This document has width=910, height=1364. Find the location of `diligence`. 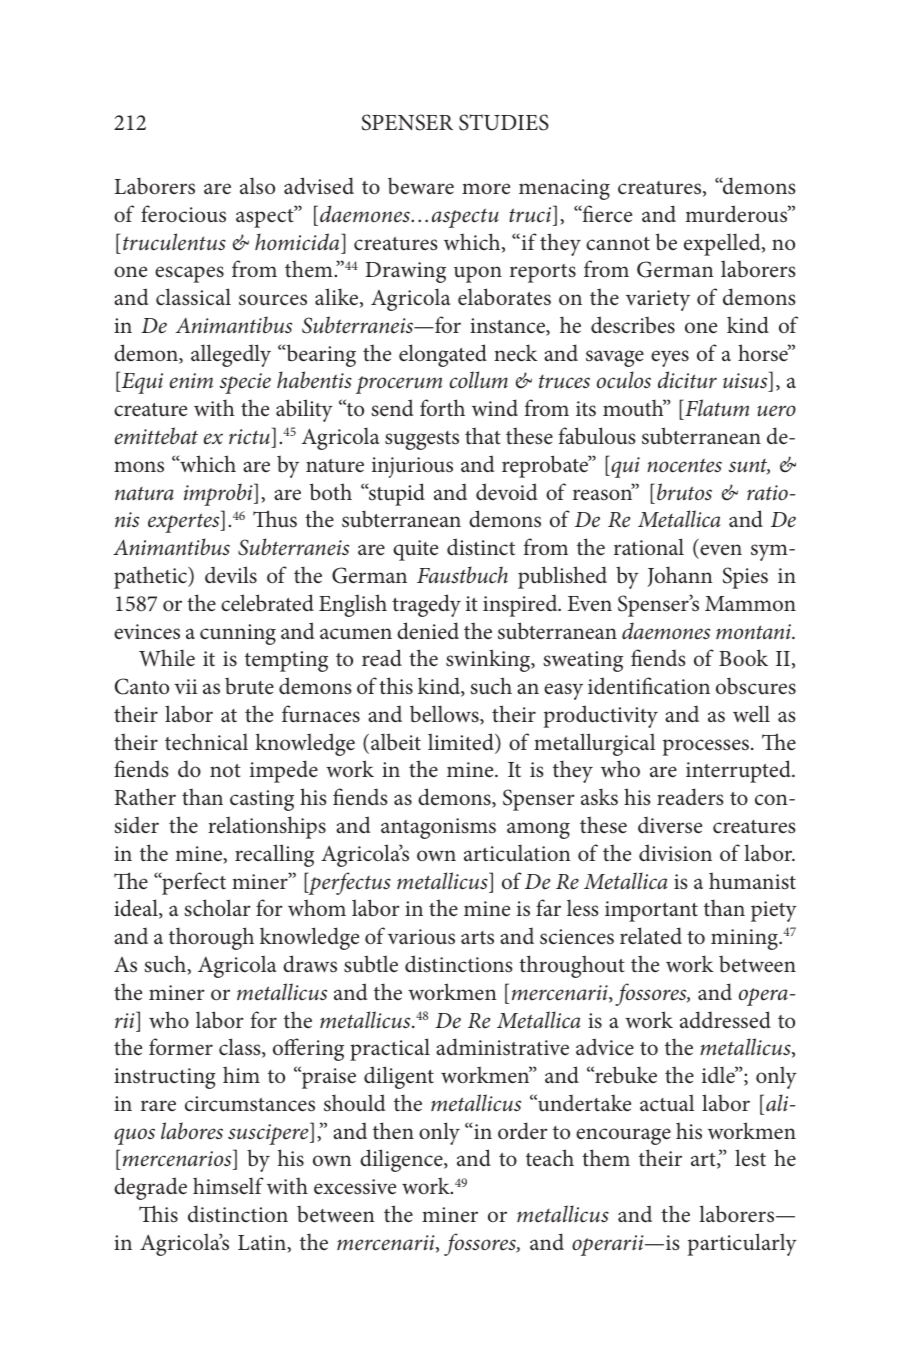

diligence is located at coordinates (402, 1160).
